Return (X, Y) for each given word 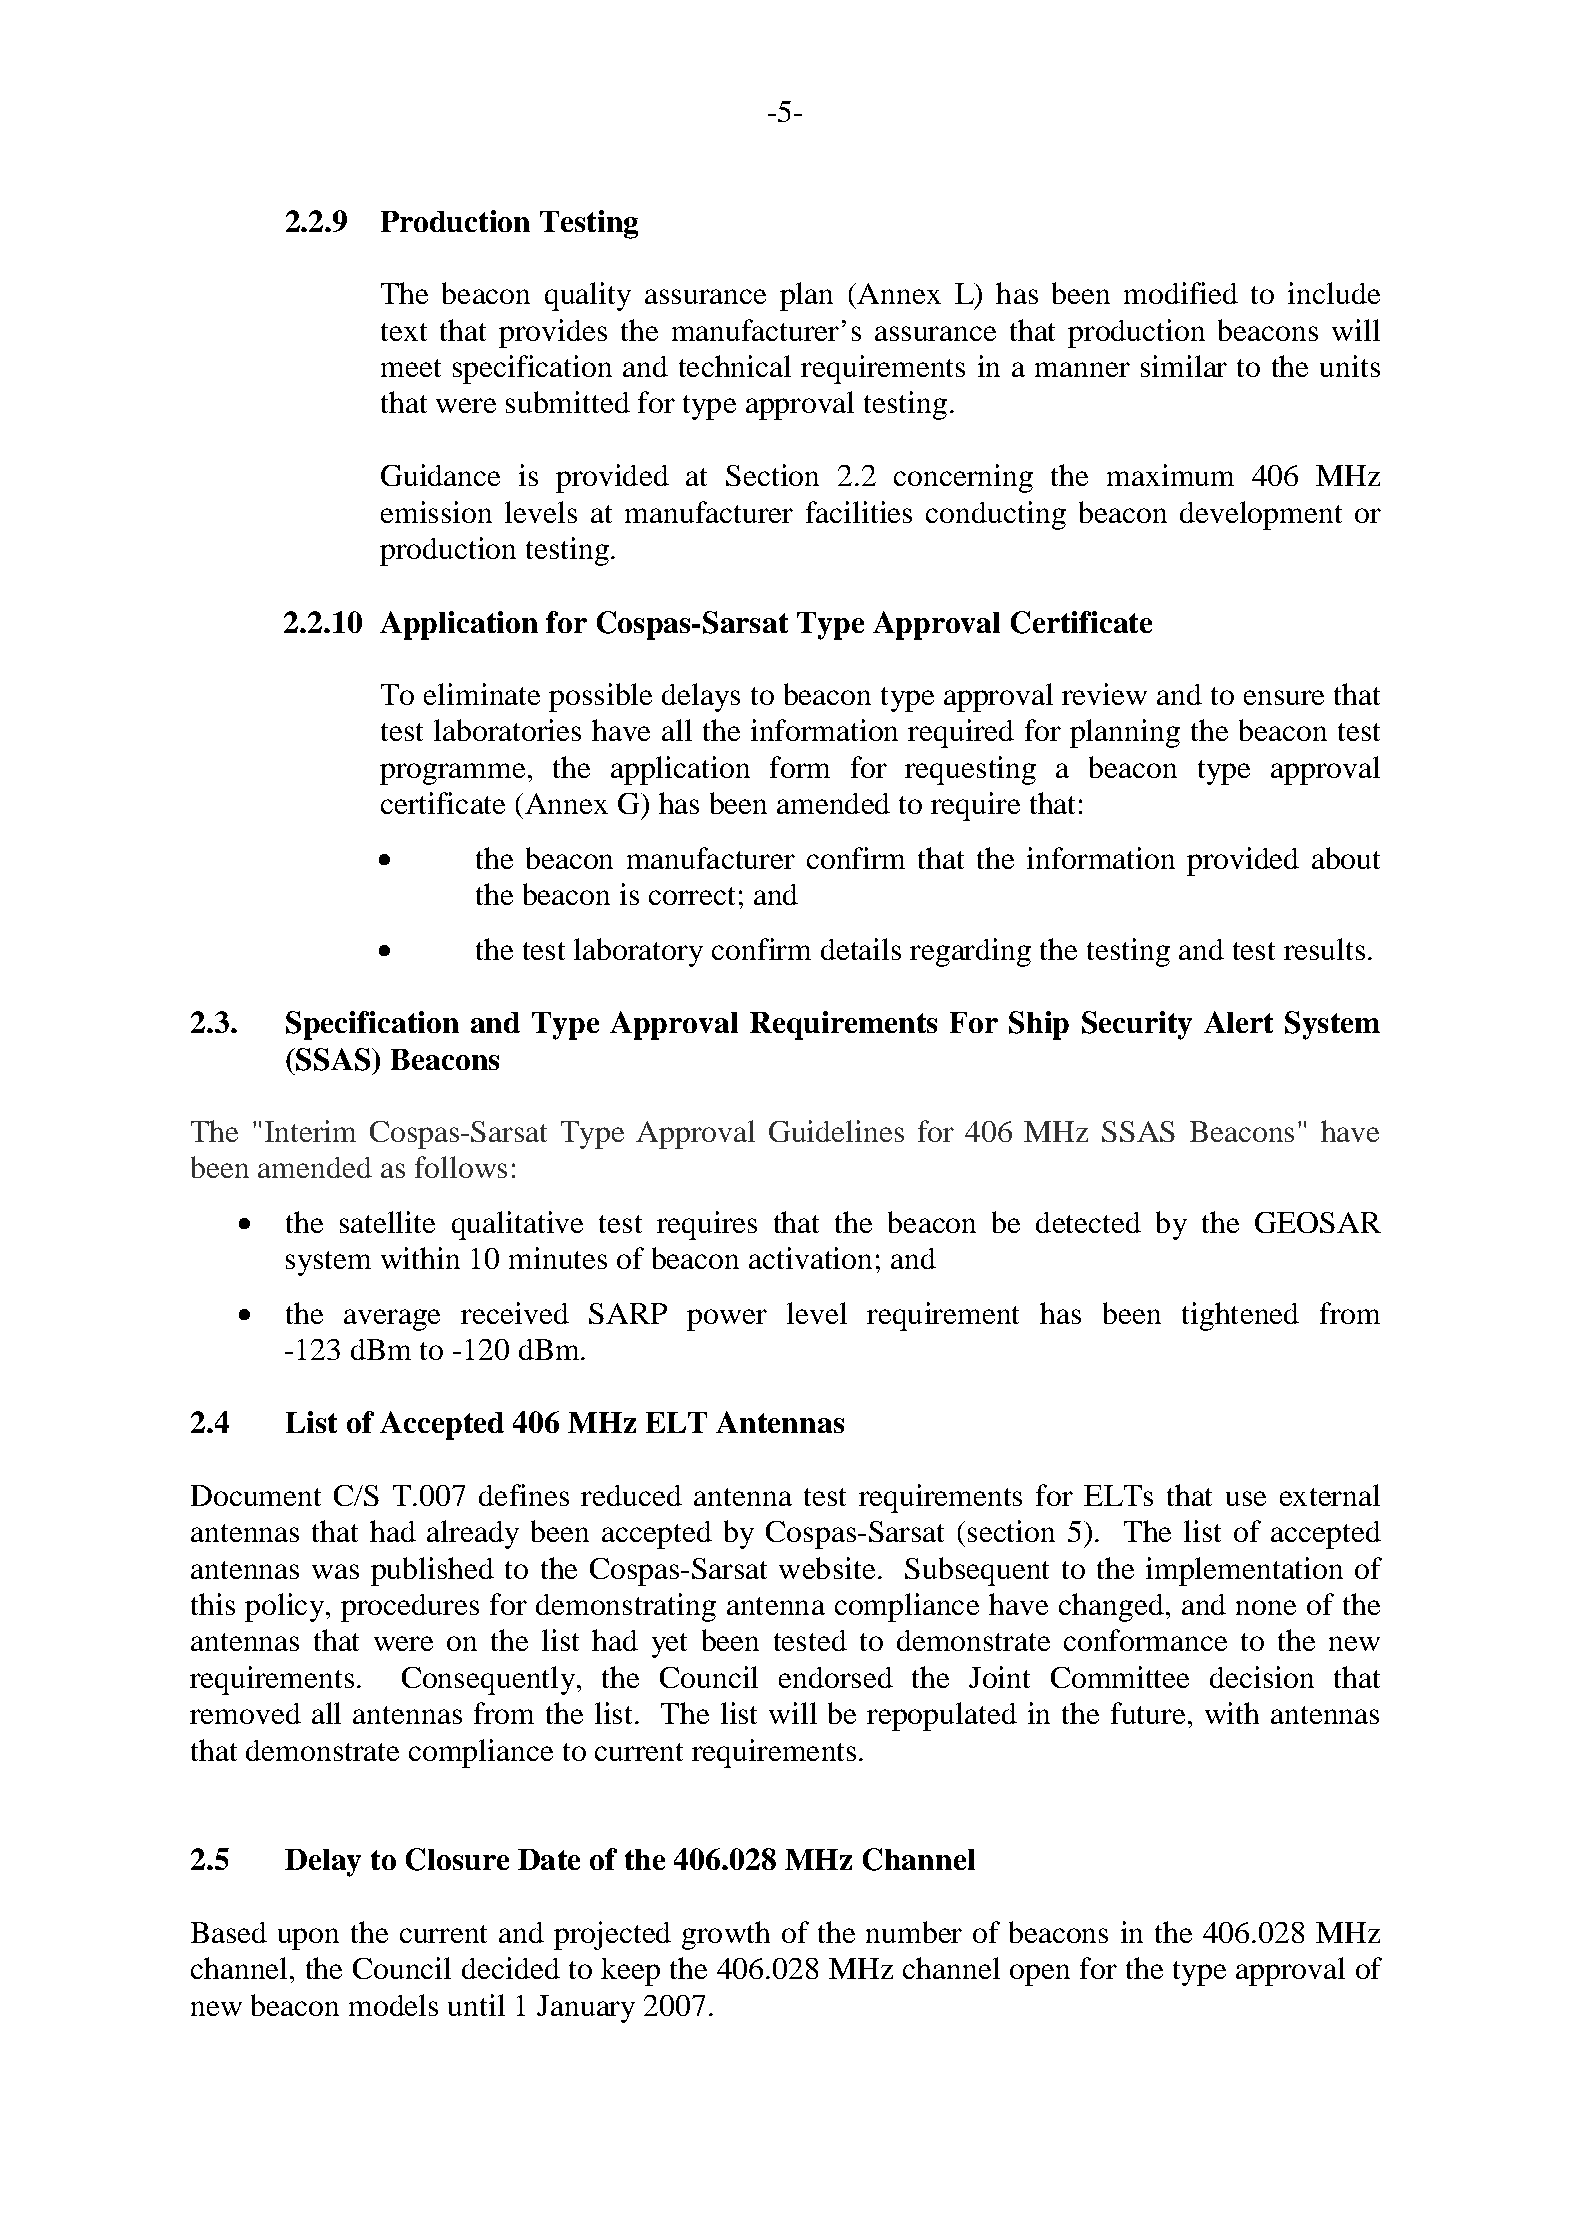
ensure (1284, 697)
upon (308, 1939)
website (827, 1568)
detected (1088, 1222)
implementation (1244, 1571)
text (404, 332)
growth (726, 1935)
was (335, 1571)
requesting (970, 770)
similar (1184, 366)
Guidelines (836, 1131)
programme (452, 774)
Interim (310, 1131)
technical (735, 366)
